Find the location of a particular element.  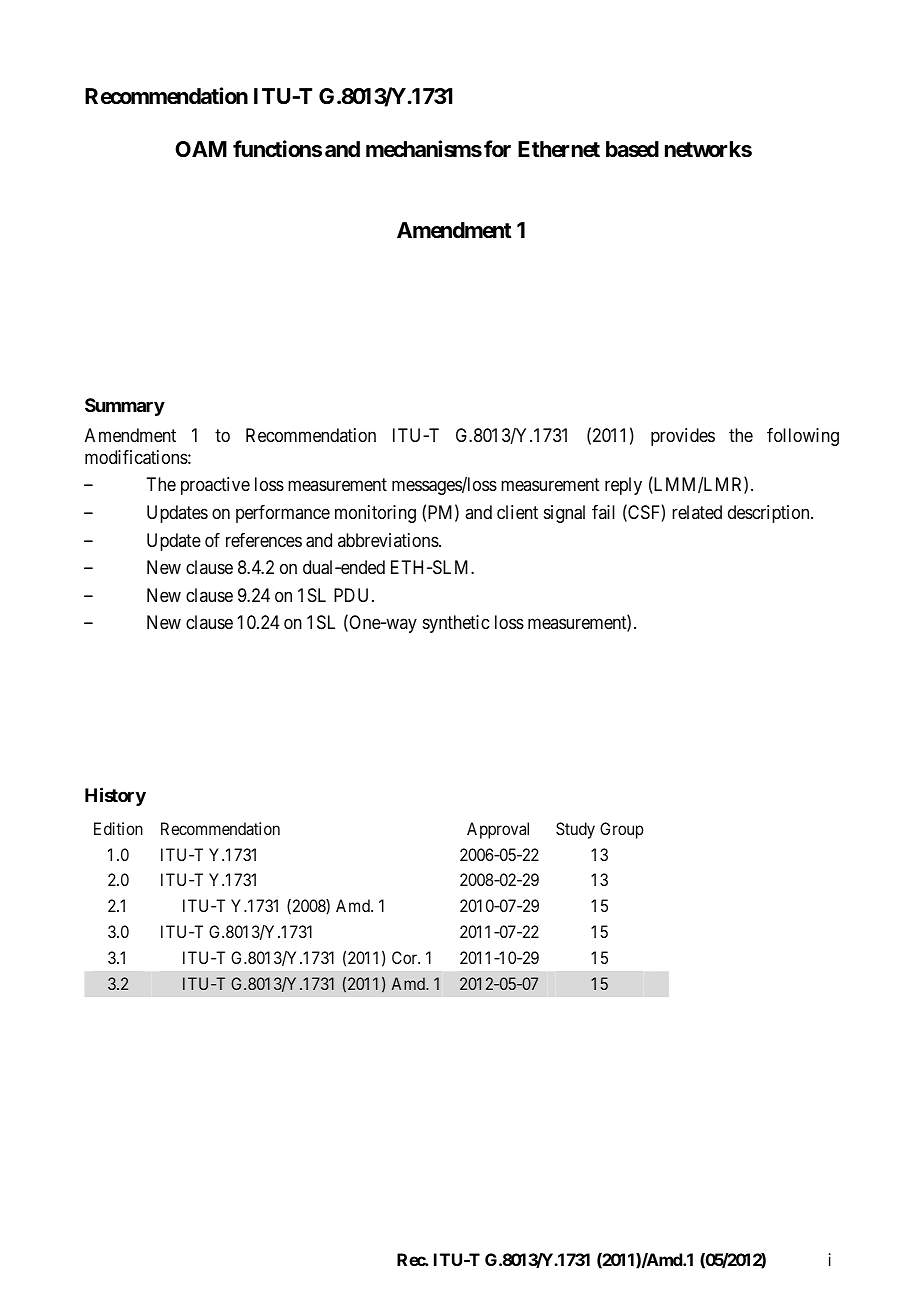

Approval is located at coordinates (498, 830).
